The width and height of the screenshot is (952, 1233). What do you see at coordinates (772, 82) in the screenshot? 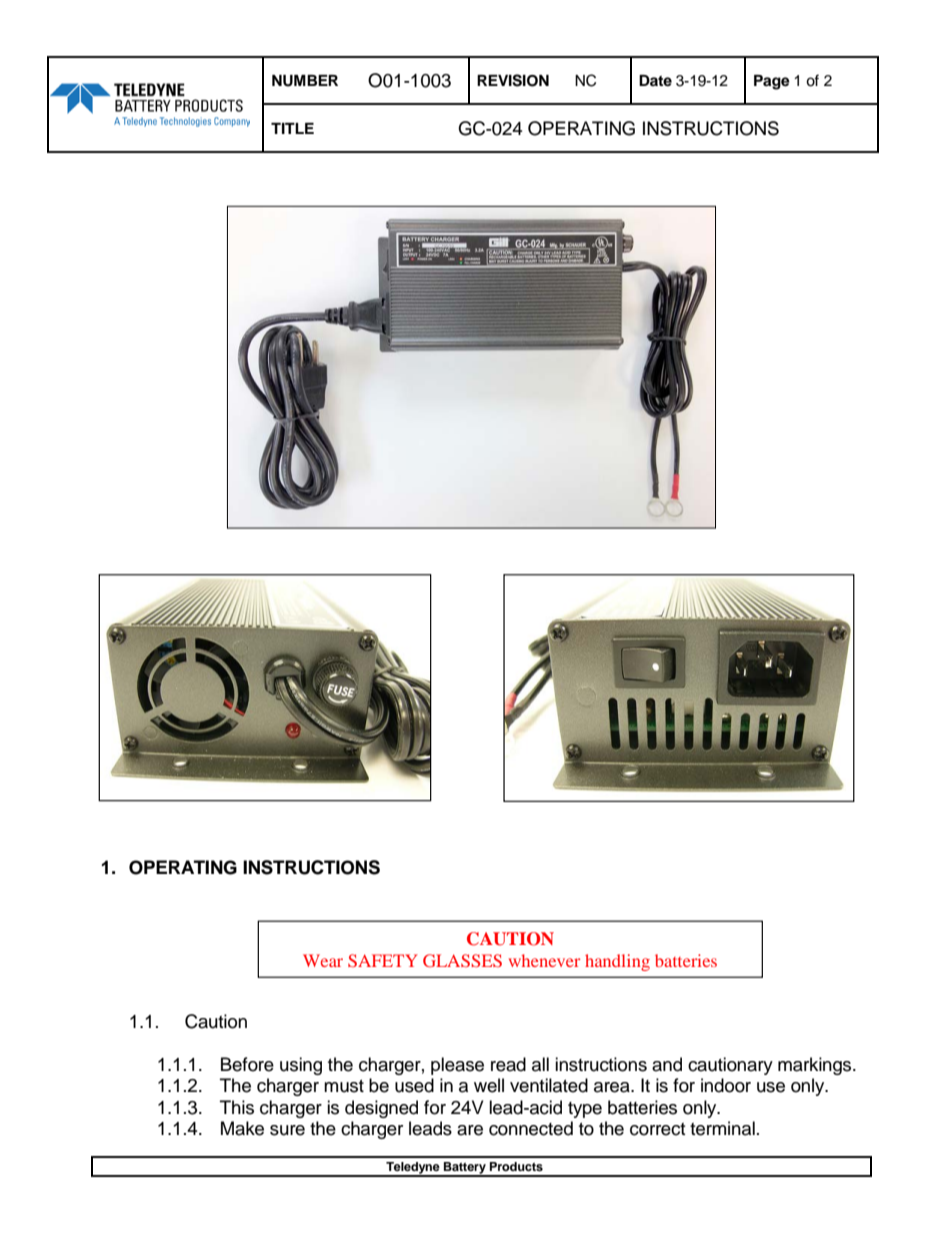
I see `Page` at bounding box center [772, 82].
